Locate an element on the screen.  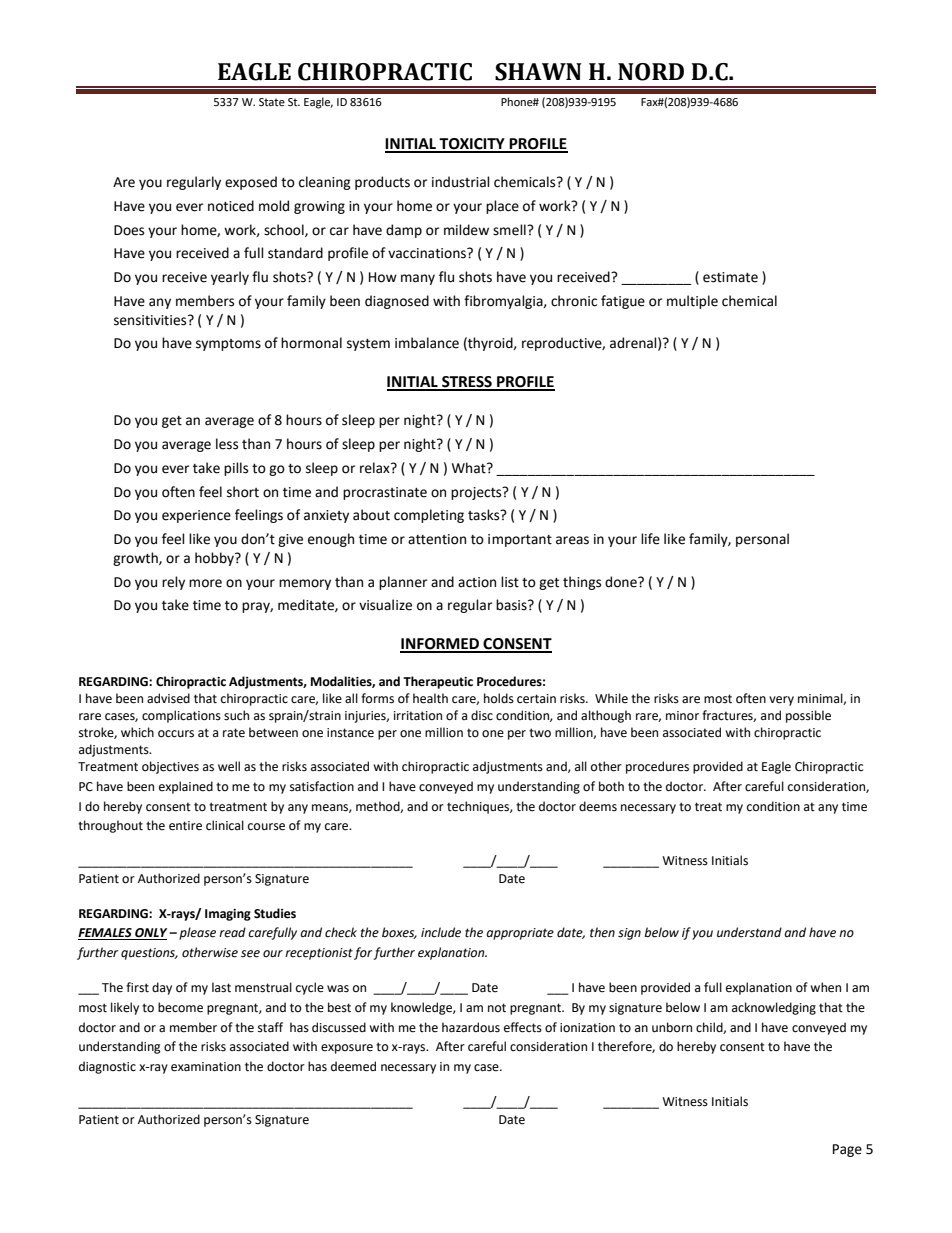
What is located at coordinates (470, 468).
